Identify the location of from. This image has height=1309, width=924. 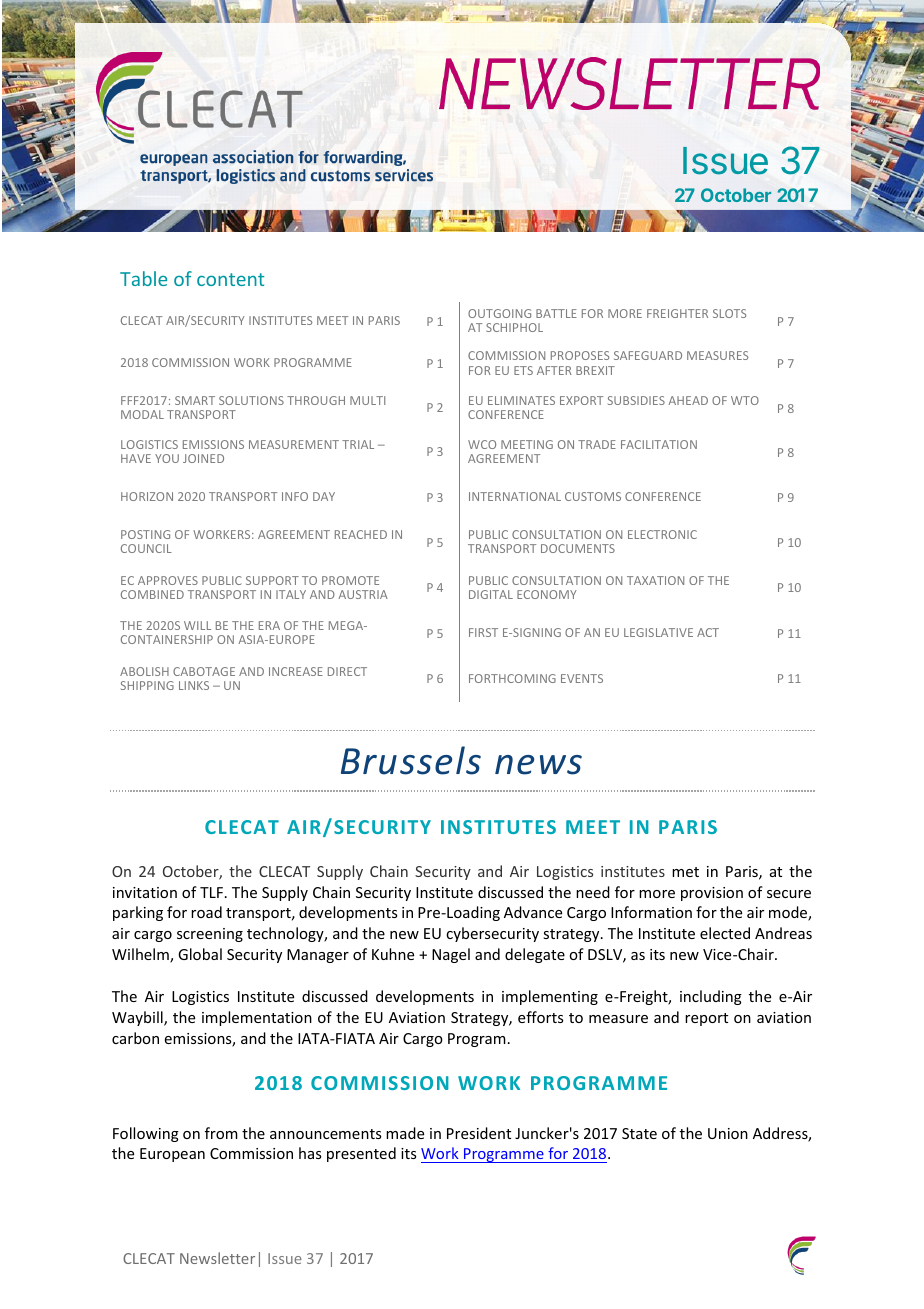
(221, 1133).
